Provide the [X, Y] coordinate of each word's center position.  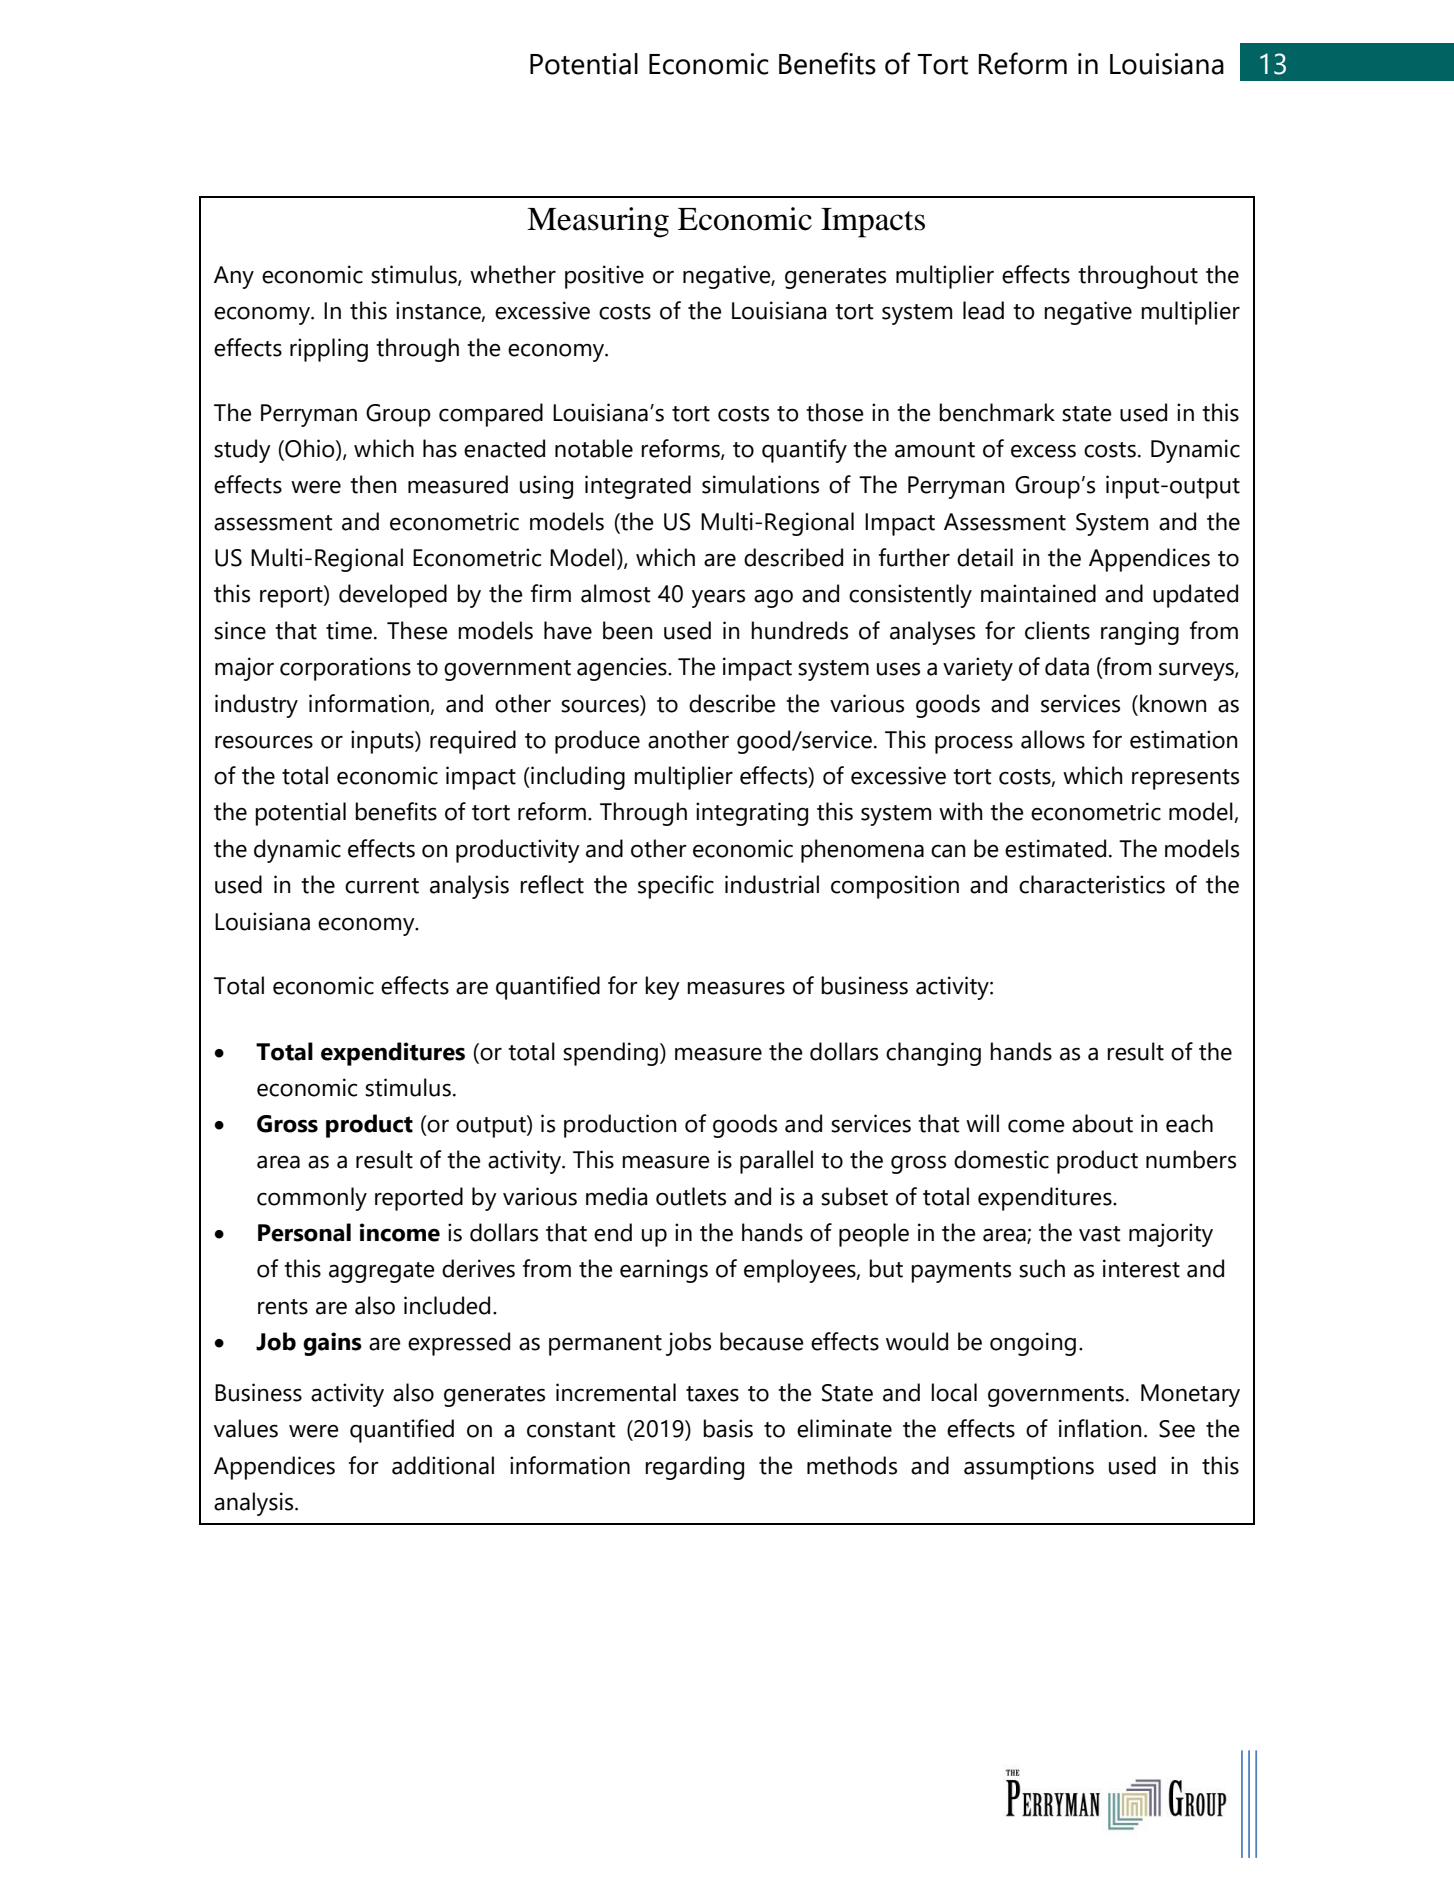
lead [983, 310]
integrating [752, 814]
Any [234, 277]
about [1102, 1123]
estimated [1055, 848]
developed [393, 596]
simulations [760, 484]
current [382, 886]
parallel [776, 1162]
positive [604, 277]
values [246, 1428]
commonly [312, 1199]
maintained [1038, 593]
